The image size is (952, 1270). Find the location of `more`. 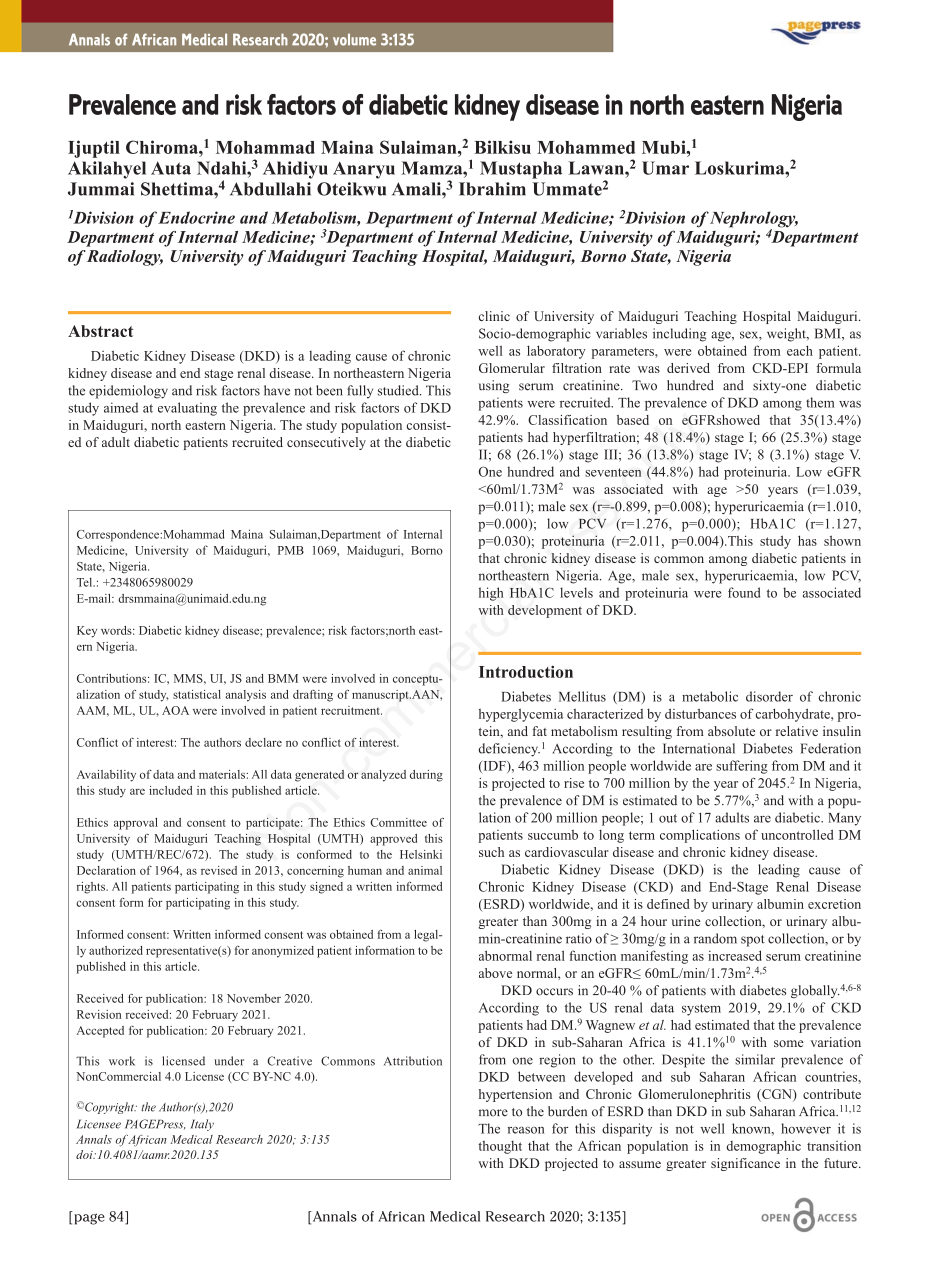

more is located at coordinates (493, 1113).
